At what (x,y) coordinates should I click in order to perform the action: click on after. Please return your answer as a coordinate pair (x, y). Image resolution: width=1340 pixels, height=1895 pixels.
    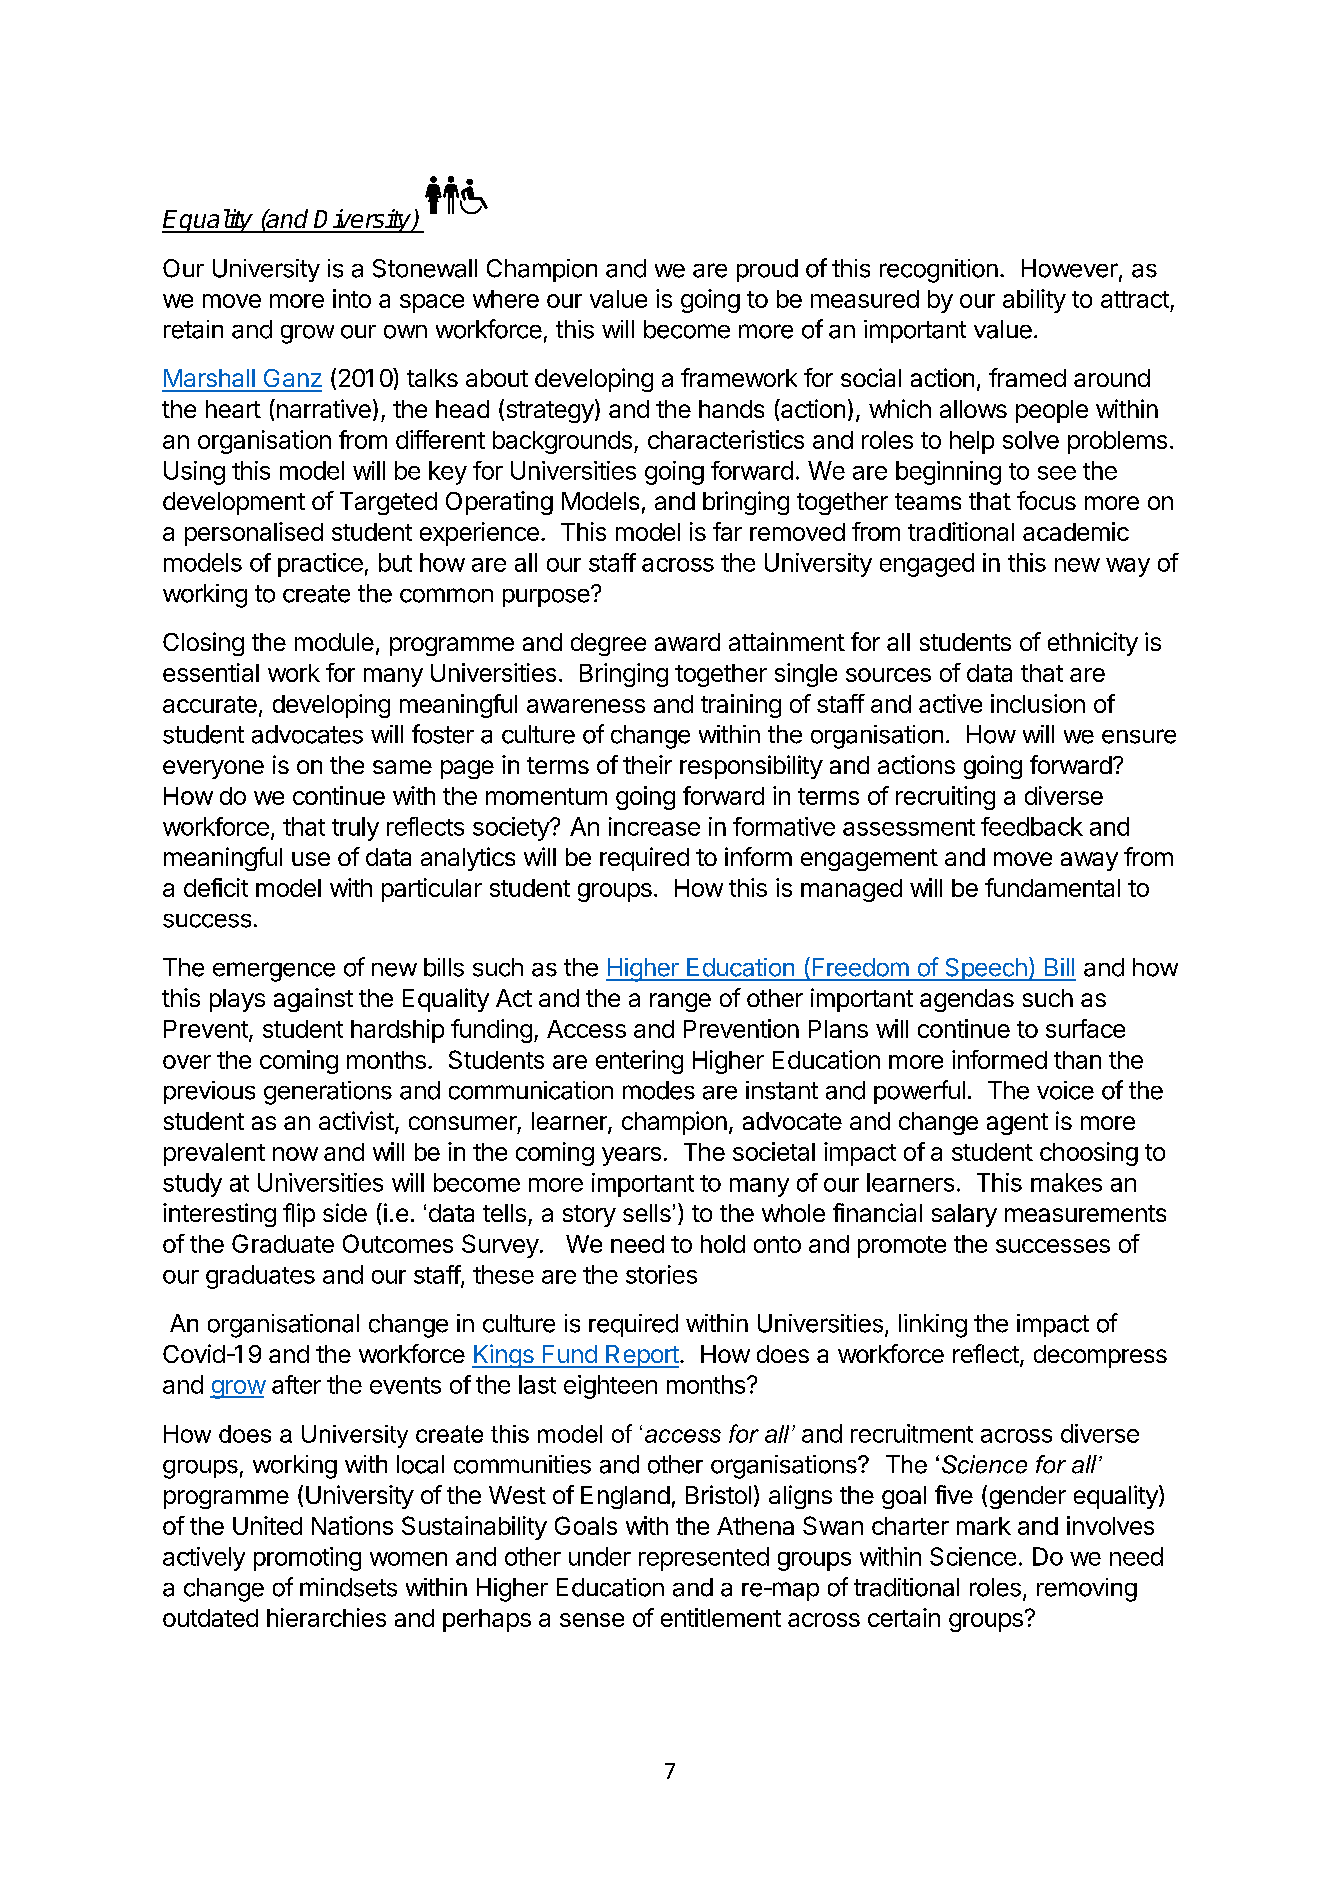
    Looking at the image, I should click on (296, 1384).
